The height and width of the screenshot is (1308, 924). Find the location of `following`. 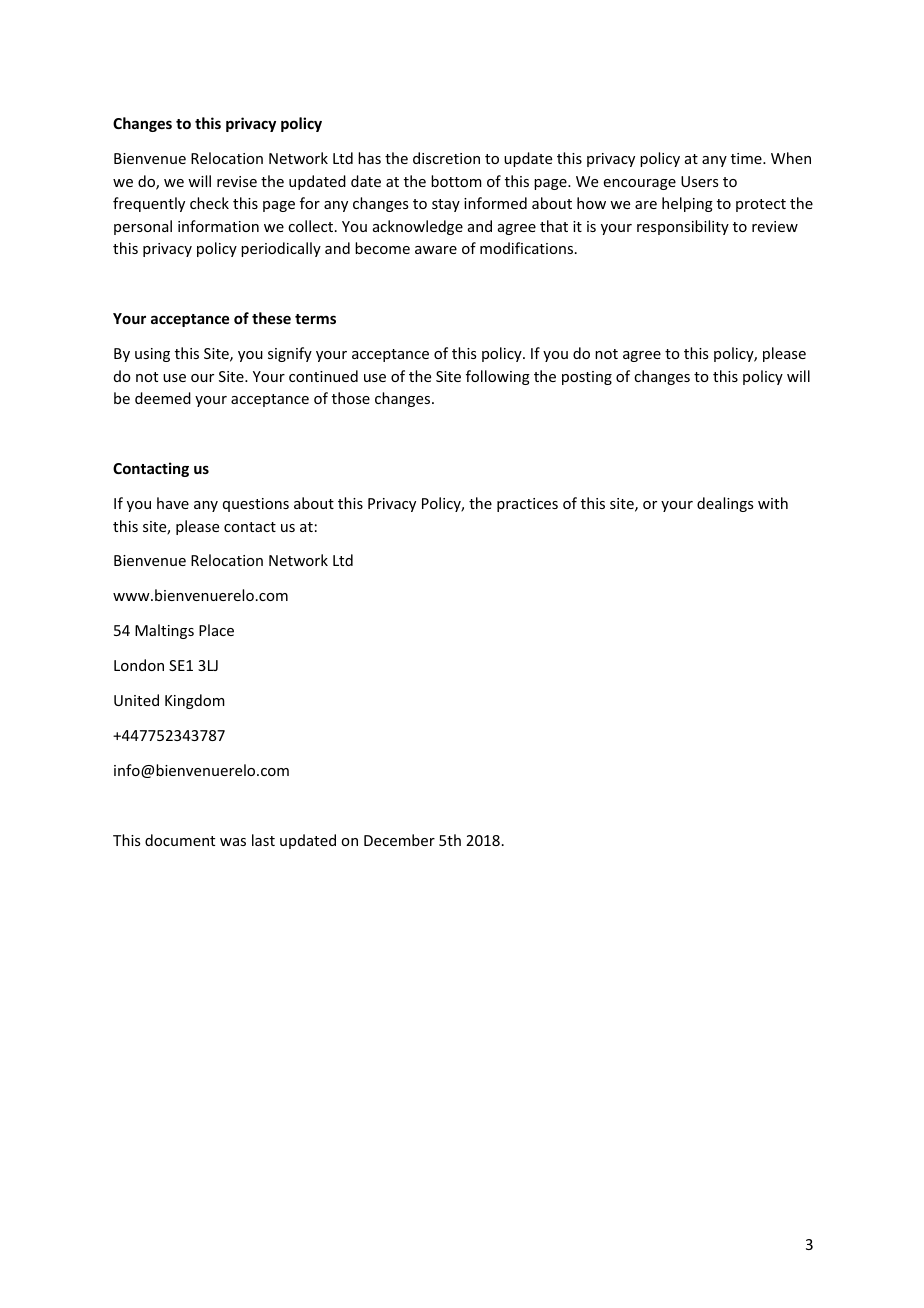

following is located at coordinates (498, 377).
